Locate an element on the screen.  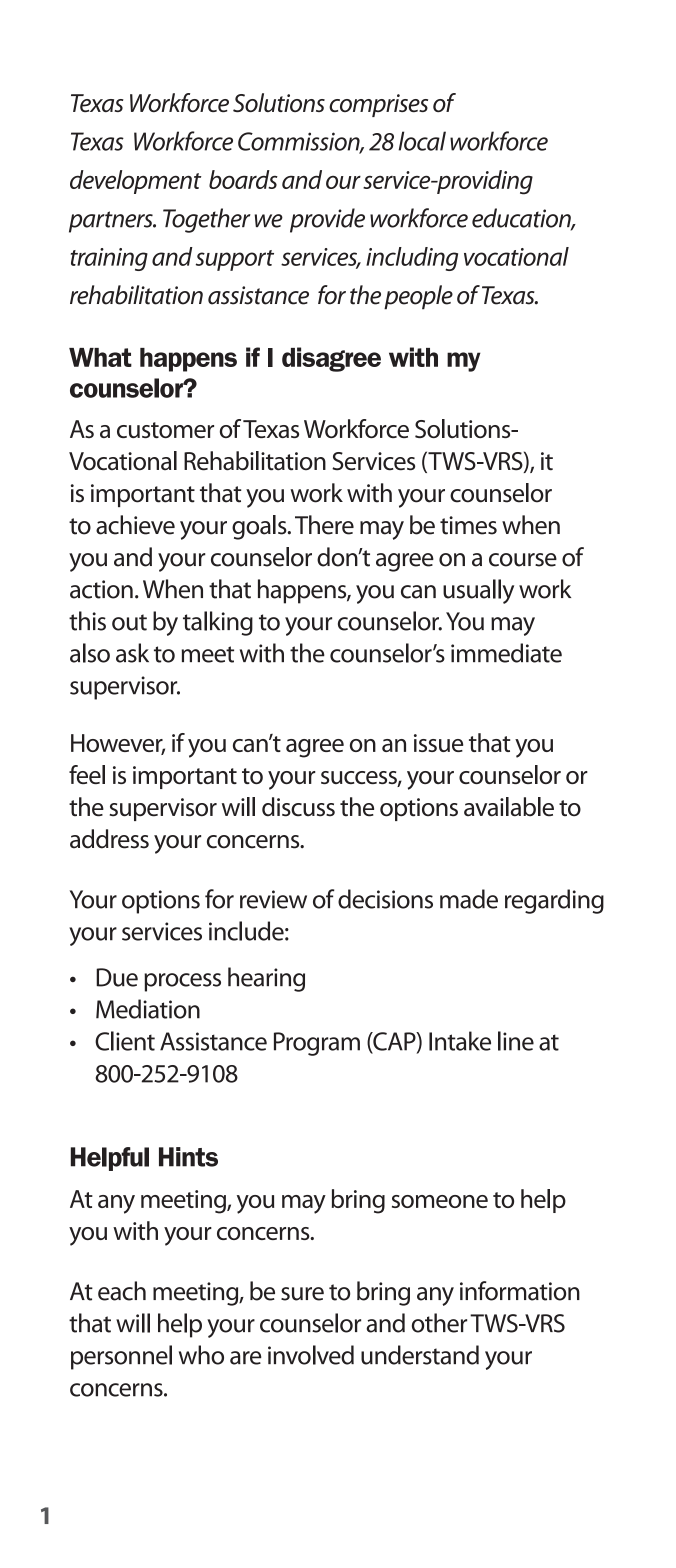
Program is located at coordinates (317, 1044).
